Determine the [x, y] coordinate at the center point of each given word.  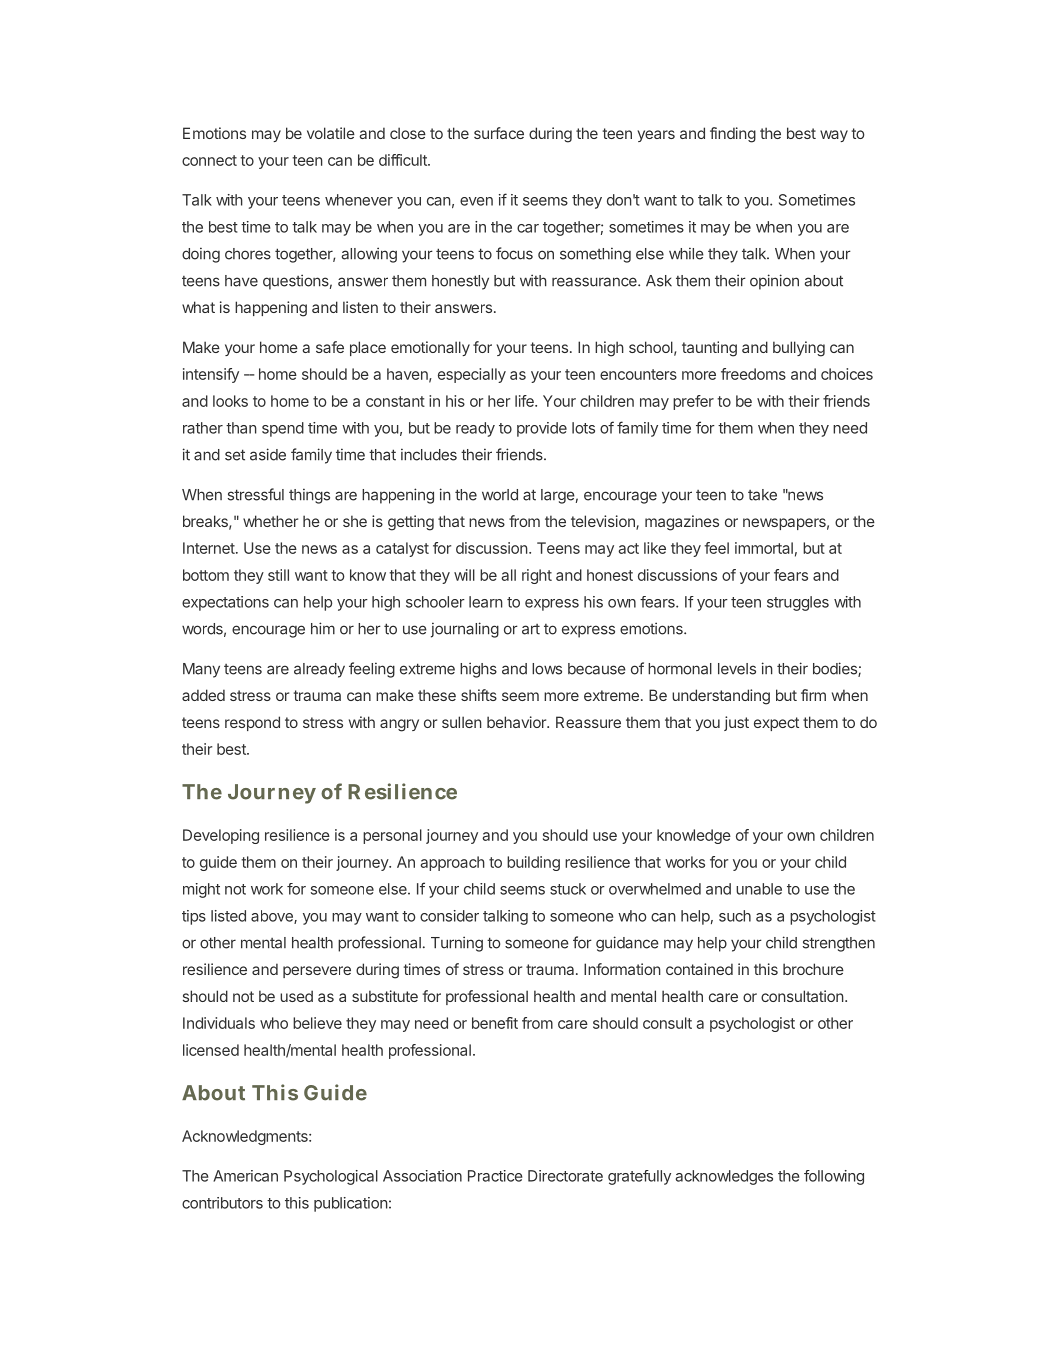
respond [252, 723]
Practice [495, 1176]
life [525, 401]
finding [733, 135]
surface [499, 133]
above [273, 917]
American [245, 1176]
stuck [568, 889]
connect [209, 160]
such [735, 916]
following [834, 1177]
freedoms [753, 374]
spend [283, 429]
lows [547, 669]
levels [737, 669]
